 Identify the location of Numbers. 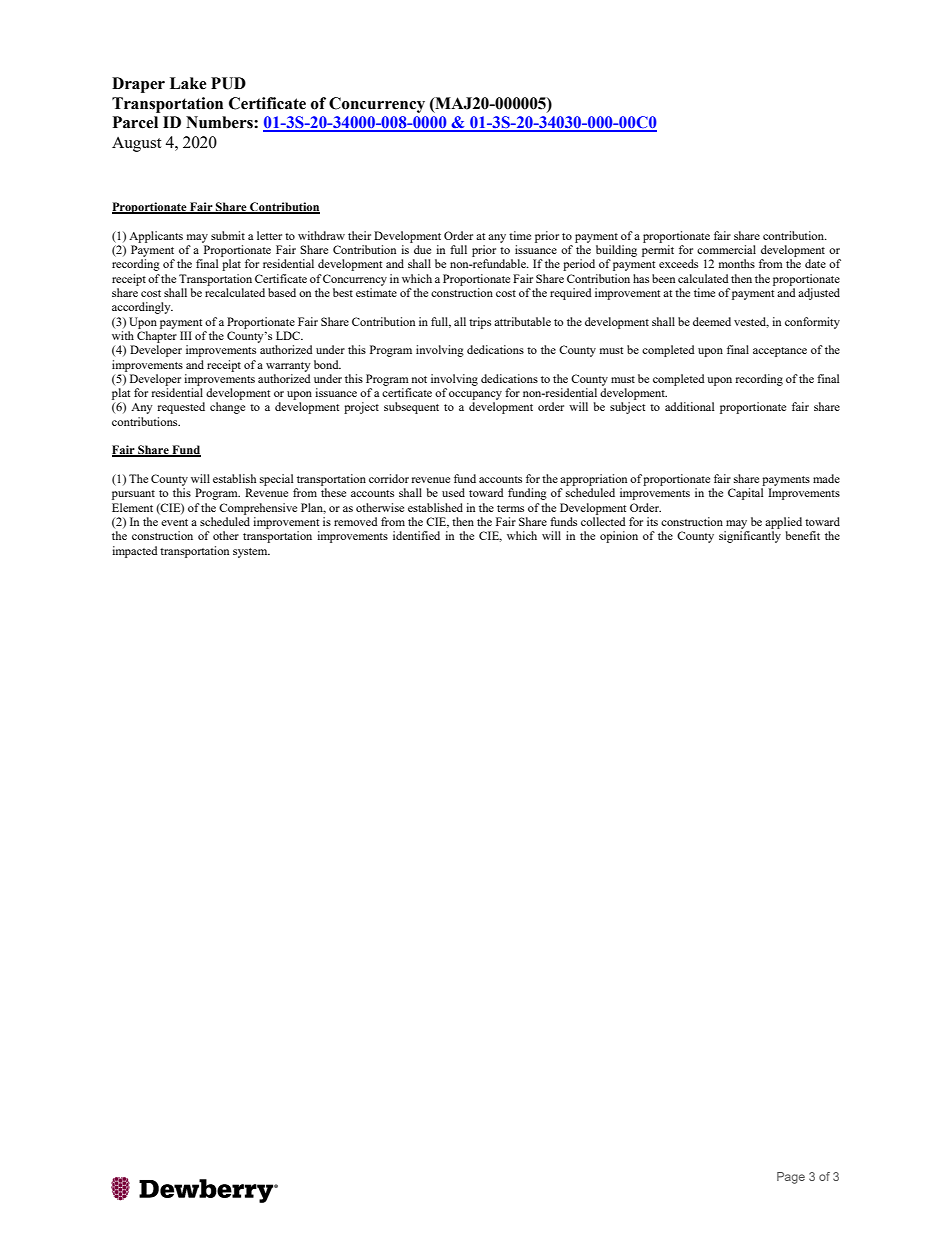
(220, 122).
